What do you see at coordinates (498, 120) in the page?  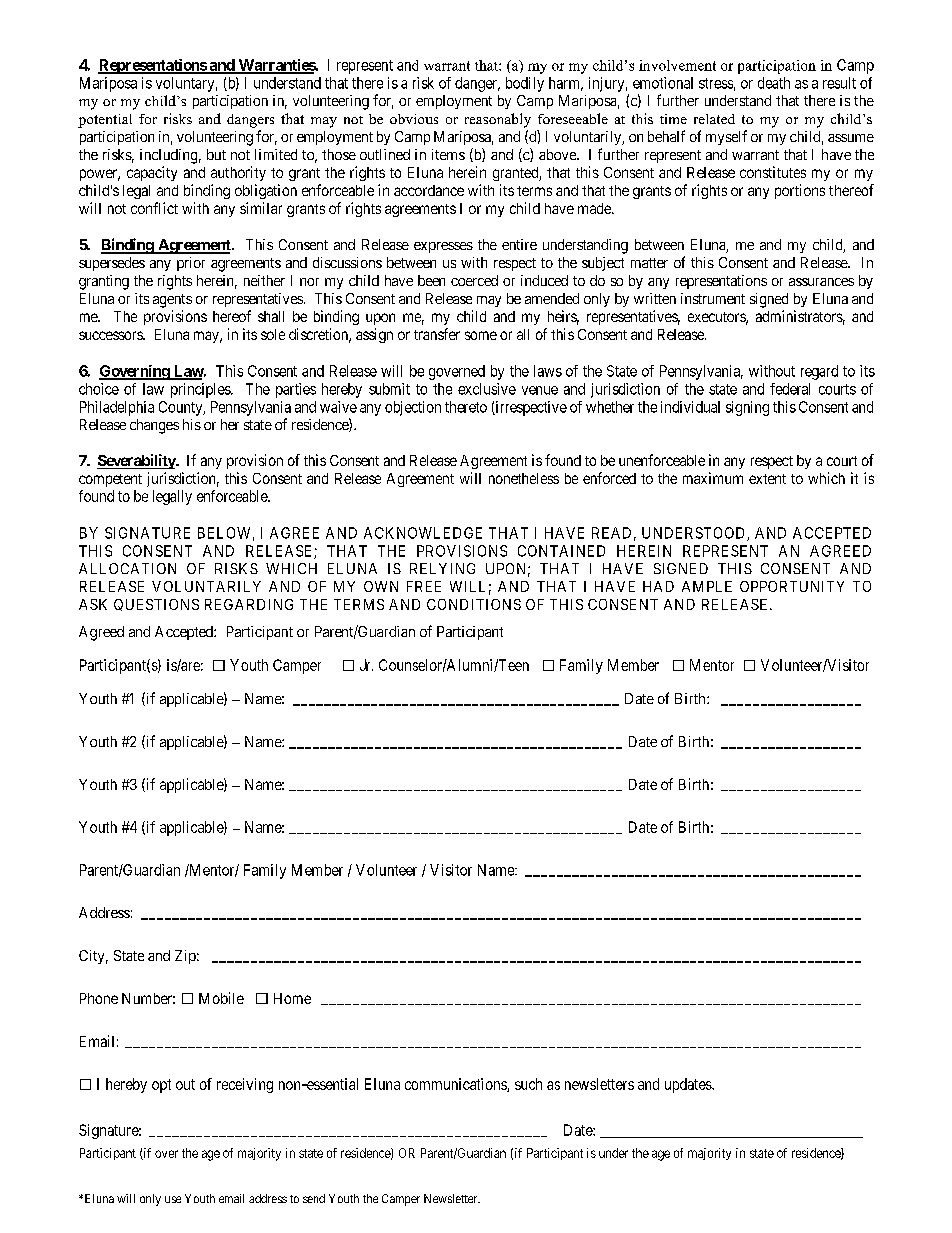 I see `reasonably` at bounding box center [498, 120].
